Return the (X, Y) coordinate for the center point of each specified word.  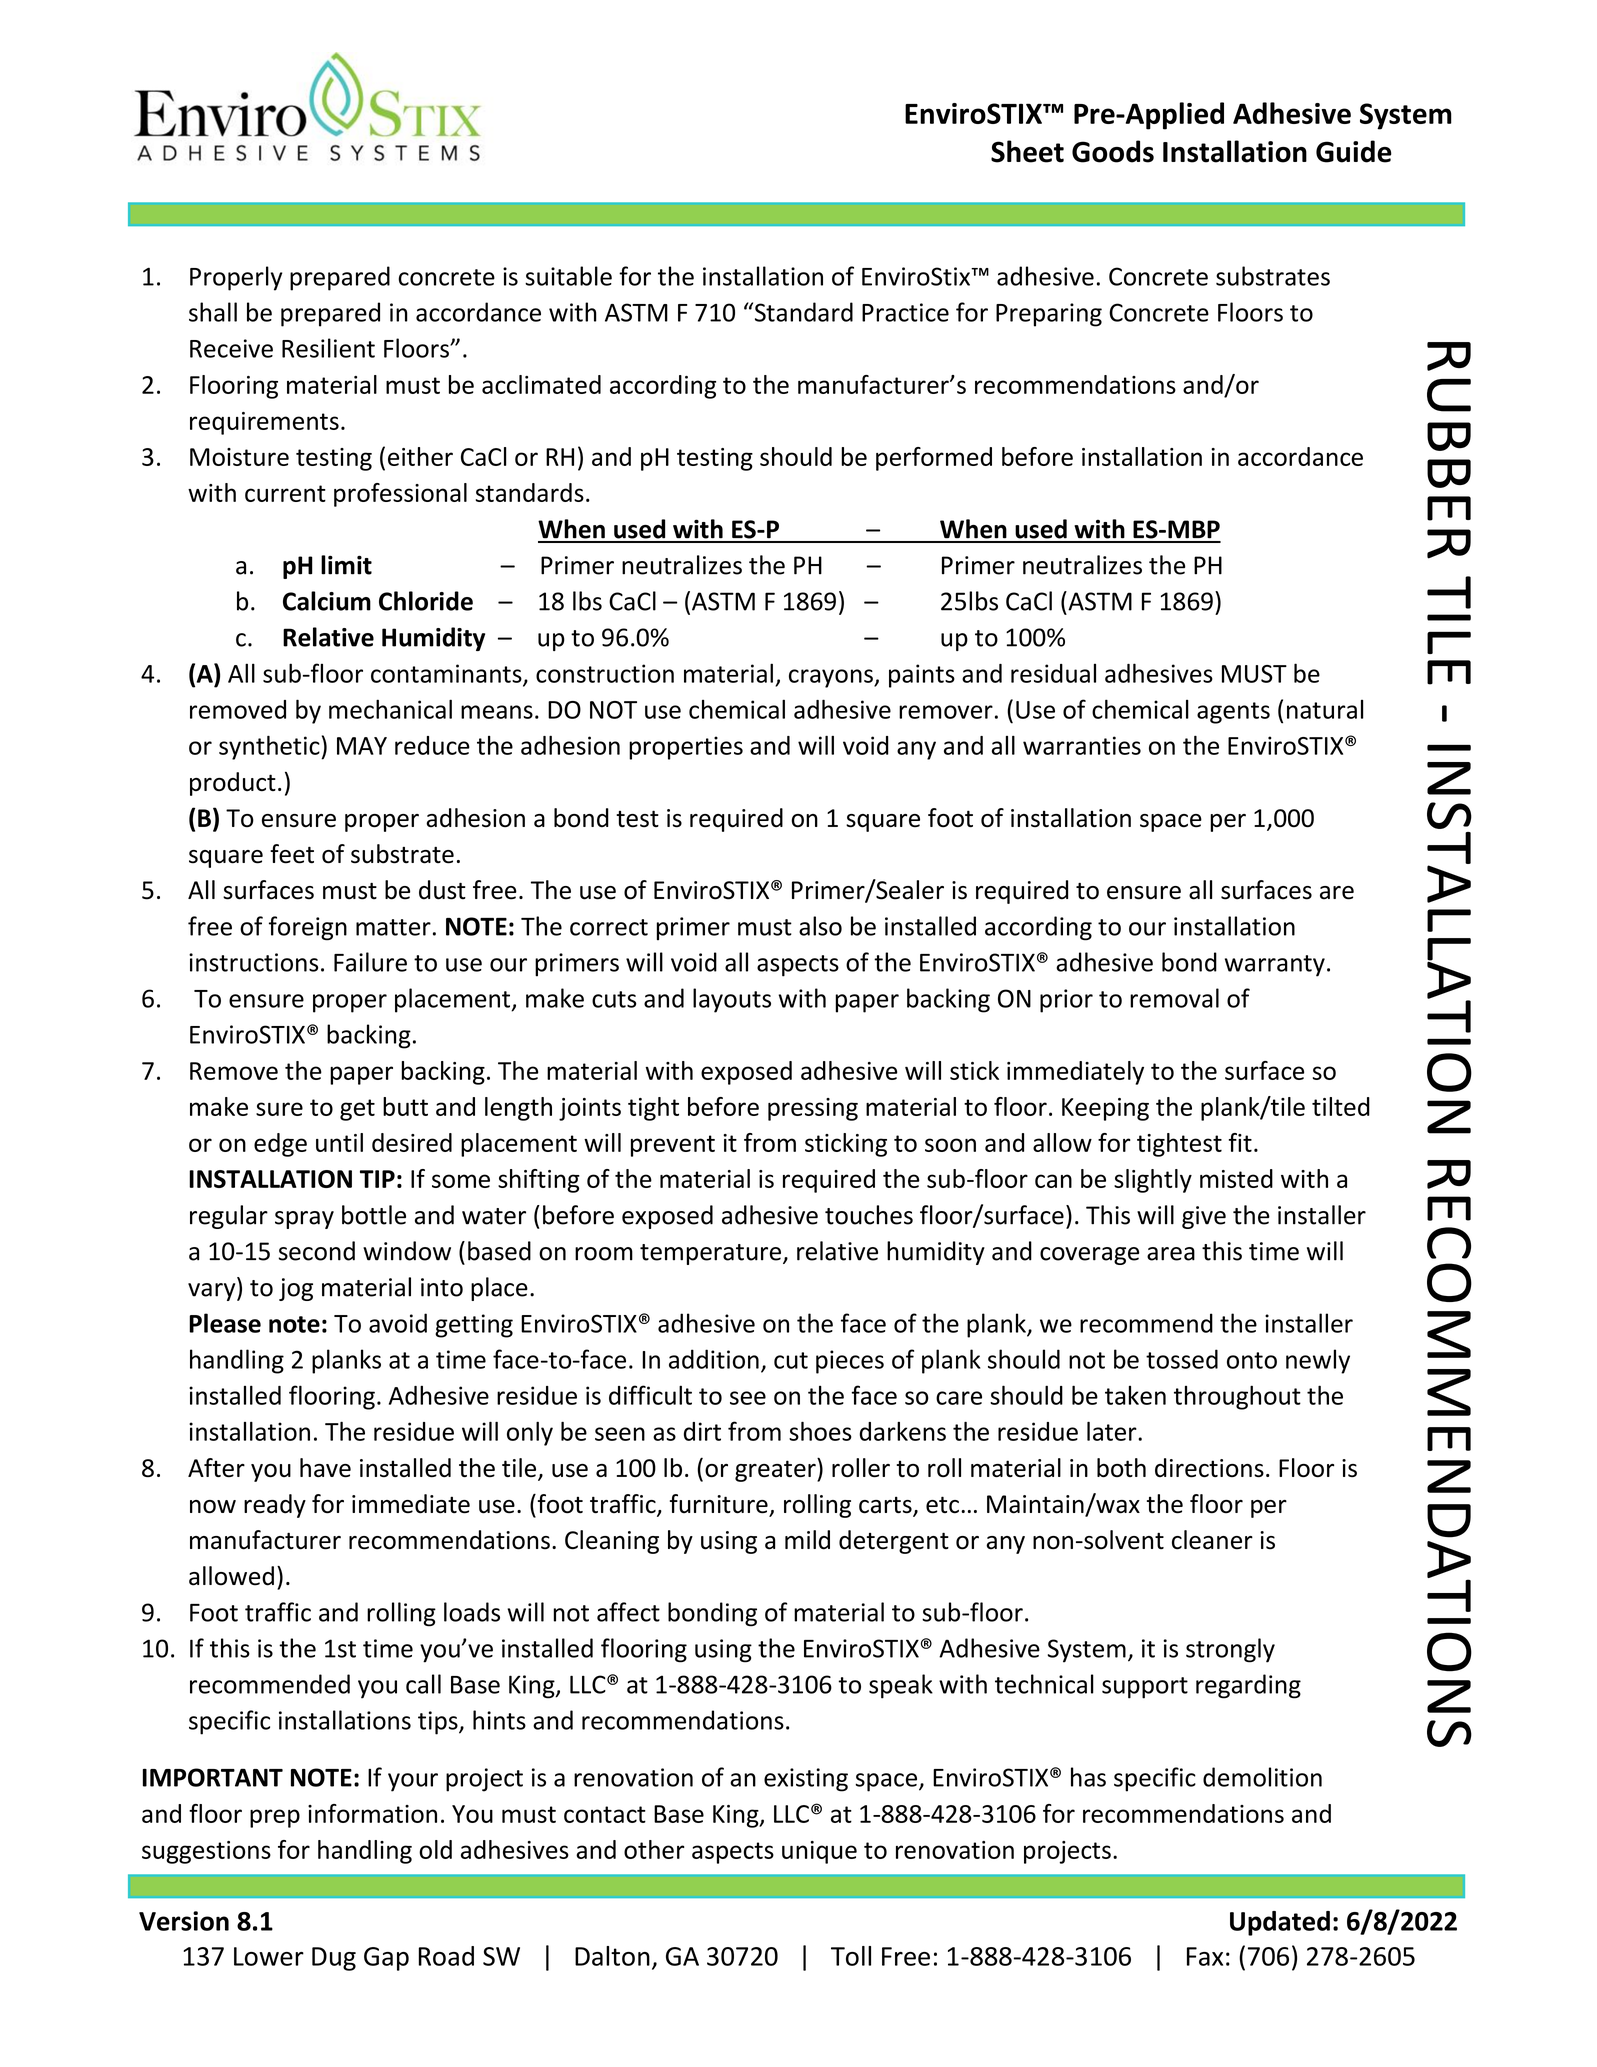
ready (275, 1506)
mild (807, 1540)
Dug (334, 1959)
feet (292, 854)
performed (934, 459)
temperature (710, 1254)
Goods (1113, 151)
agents (1233, 713)
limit (346, 565)
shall (213, 312)
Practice (905, 312)
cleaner (1212, 1540)
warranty (1275, 966)
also (820, 926)
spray (304, 1220)
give (1204, 1217)
